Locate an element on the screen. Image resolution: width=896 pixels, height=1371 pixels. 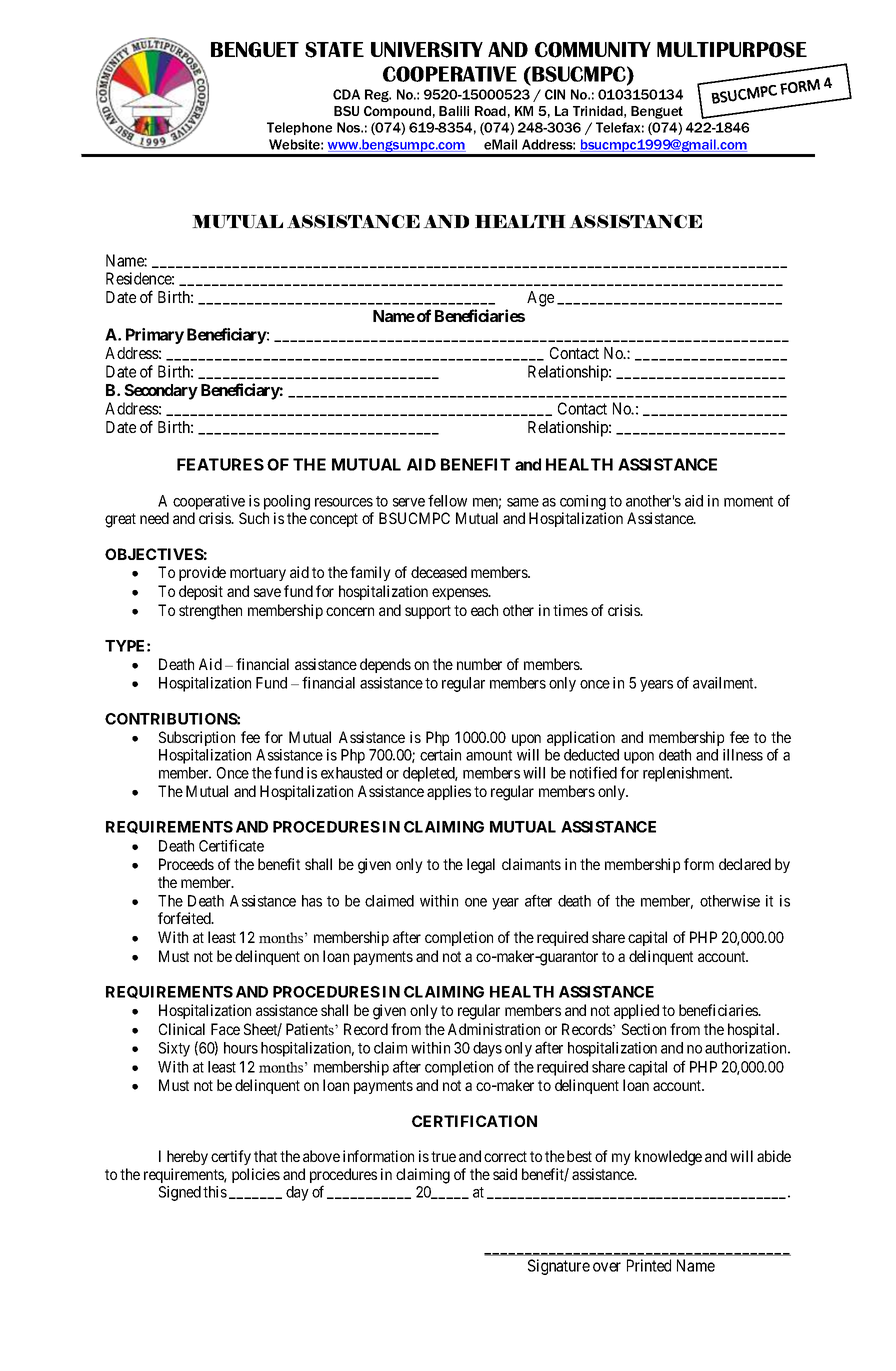
Proceeds is located at coordinates (186, 864).
